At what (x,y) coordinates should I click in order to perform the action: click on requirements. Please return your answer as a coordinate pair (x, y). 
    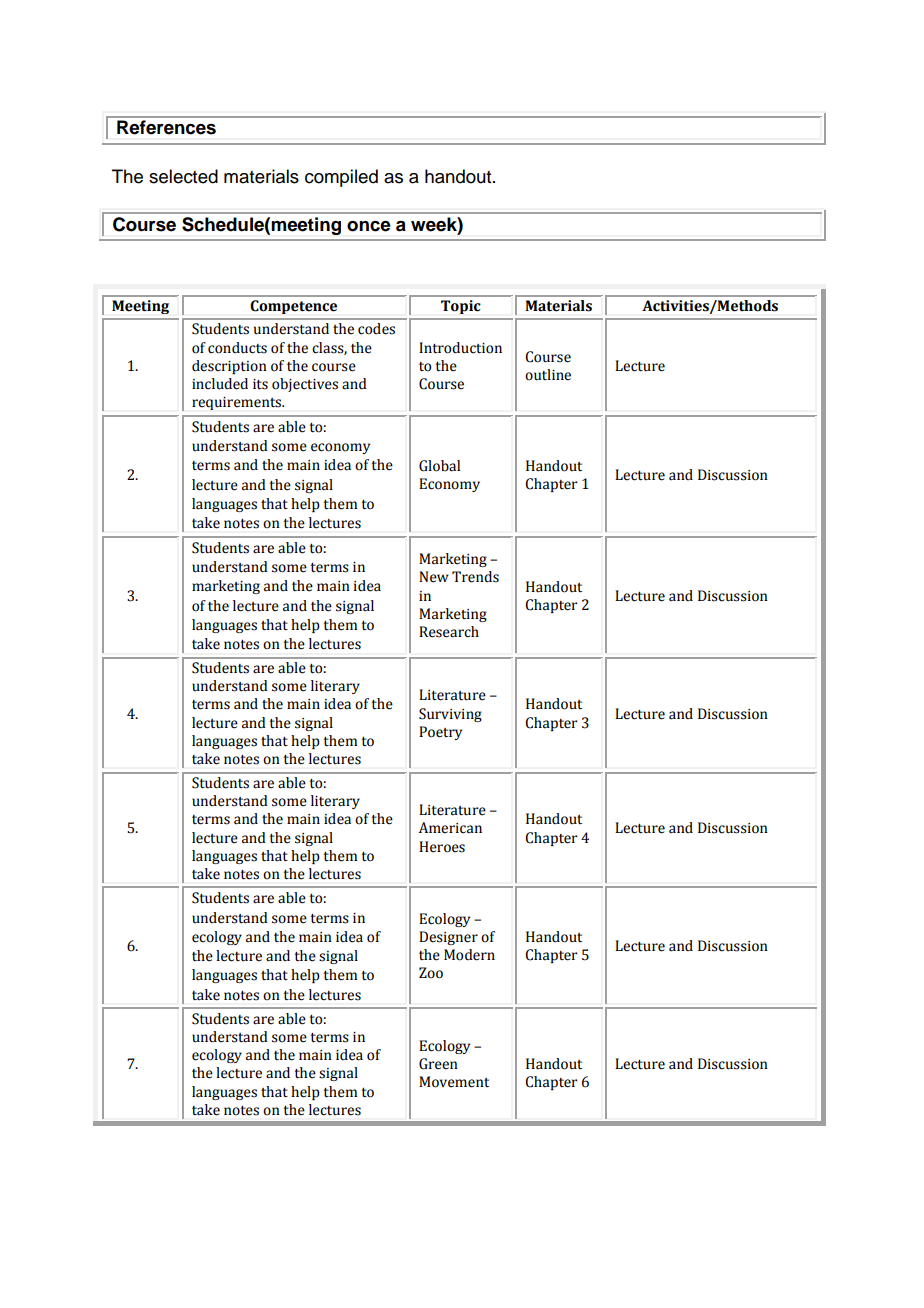
    Looking at the image, I should click on (238, 403).
